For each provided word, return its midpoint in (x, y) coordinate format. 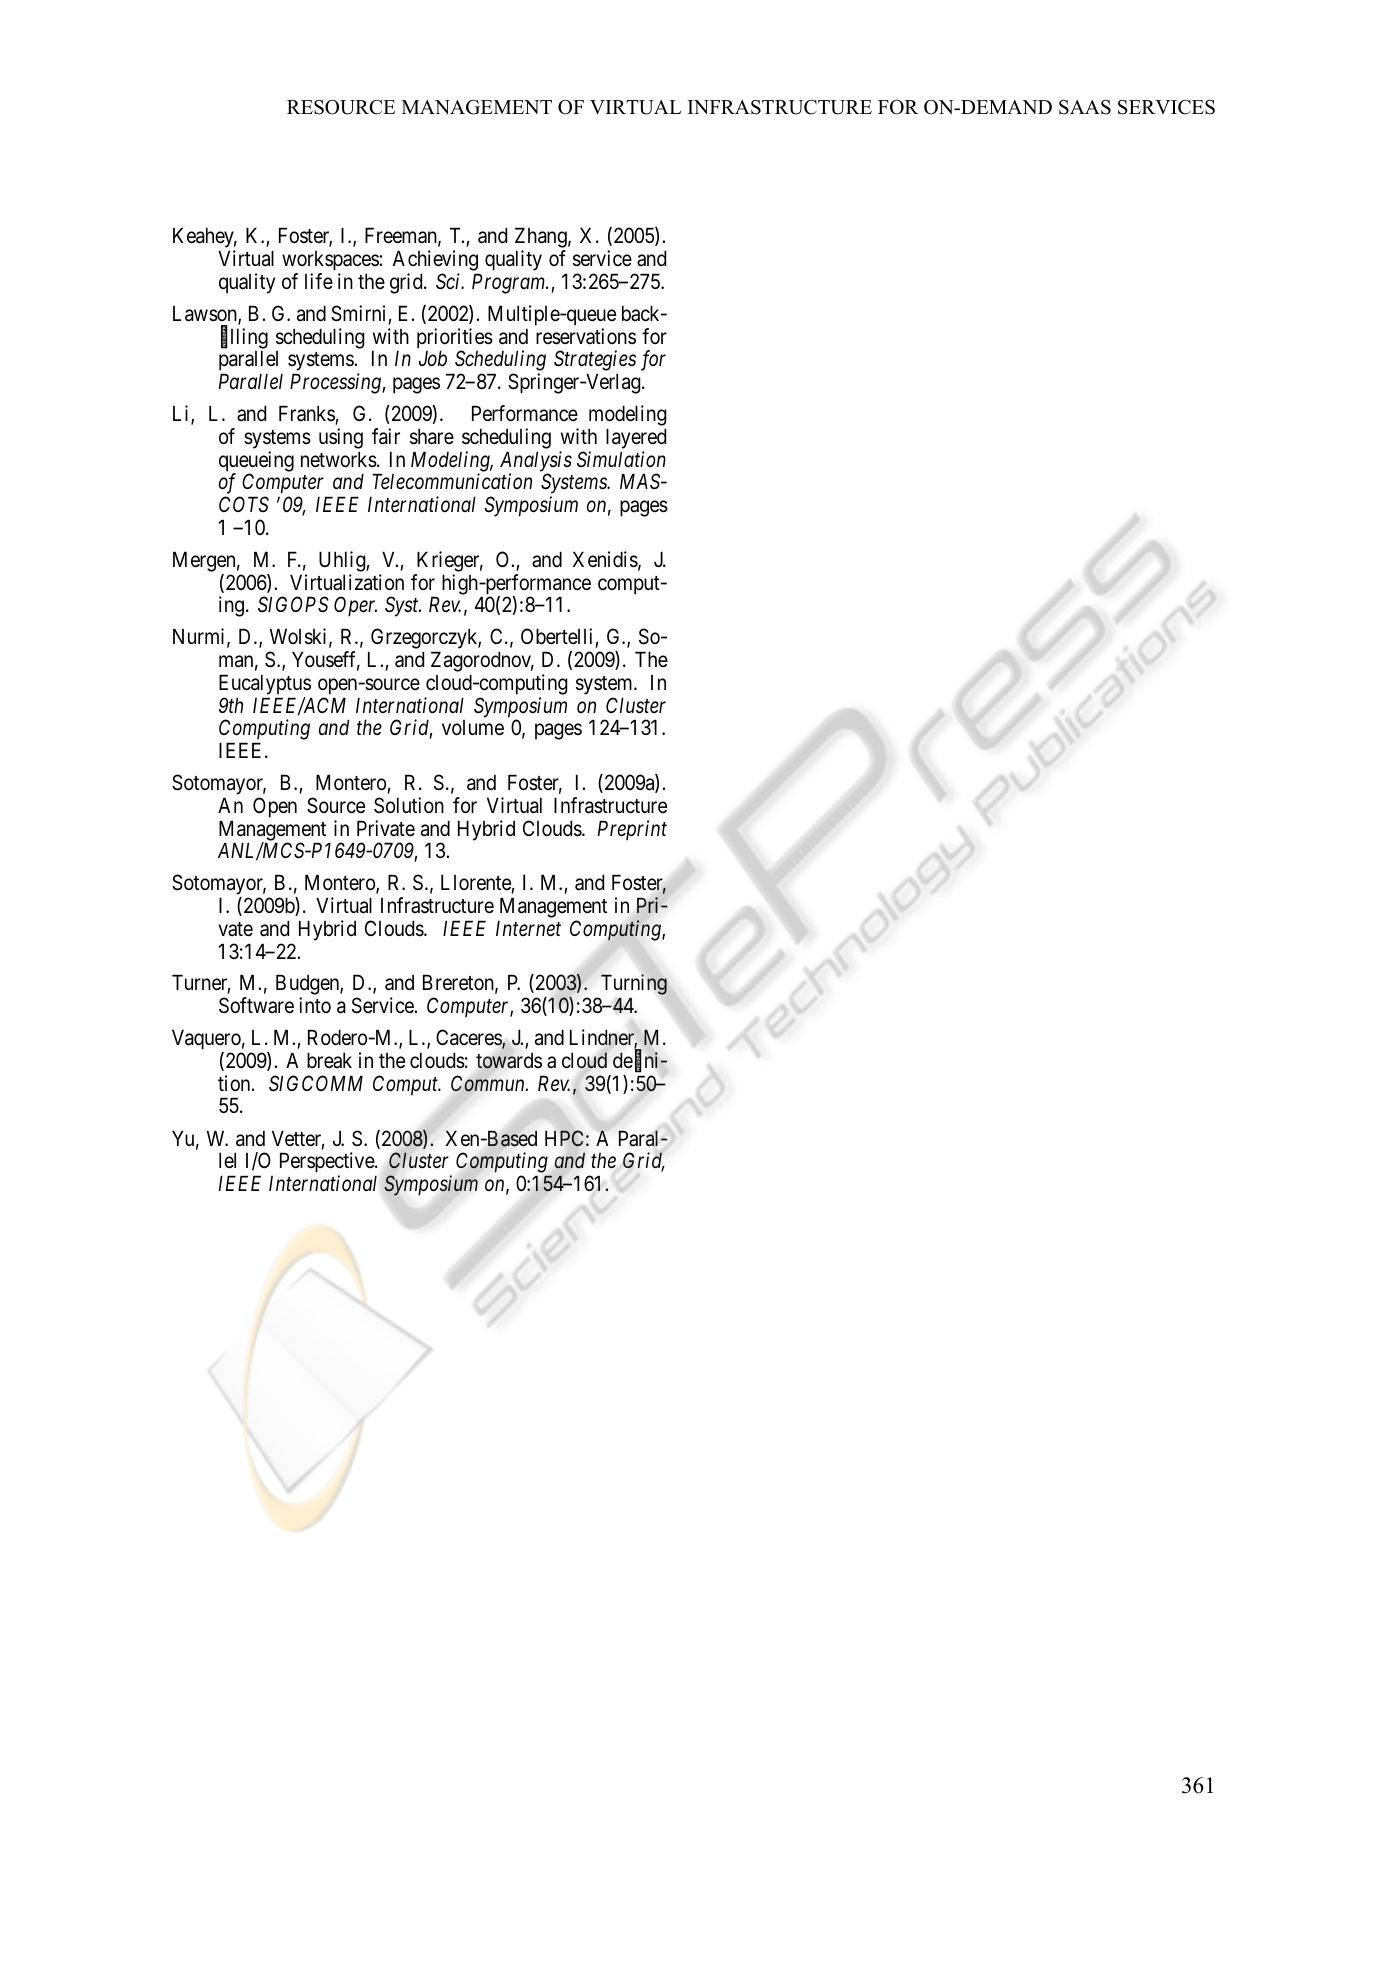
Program (509, 283)
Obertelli (558, 638)
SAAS (1085, 107)
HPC (564, 1138)
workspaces (331, 262)
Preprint (632, 830)
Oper (355, 606)
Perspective (328, 1164)
